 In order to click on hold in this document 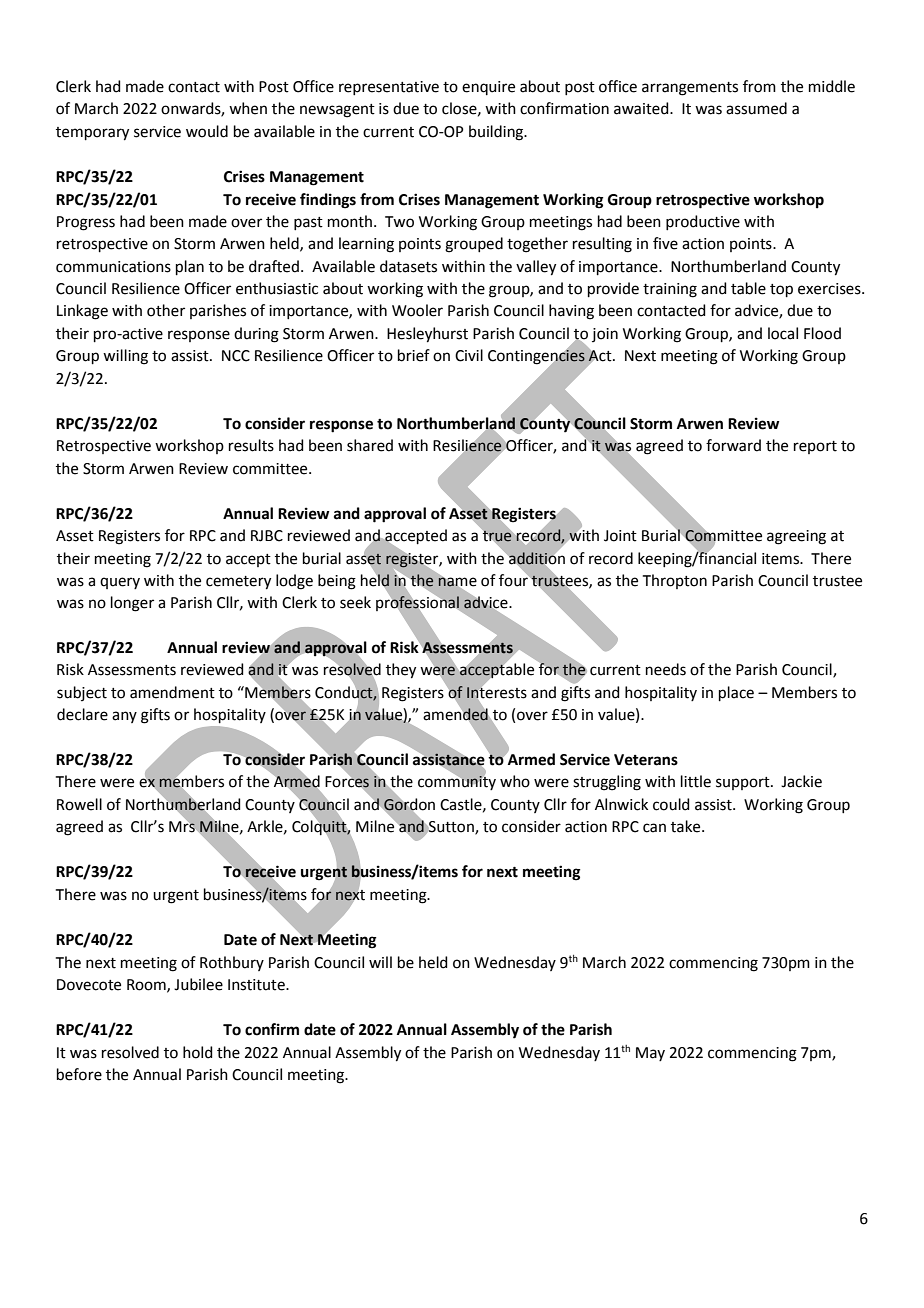, I will do `click(198, 1052)`.
